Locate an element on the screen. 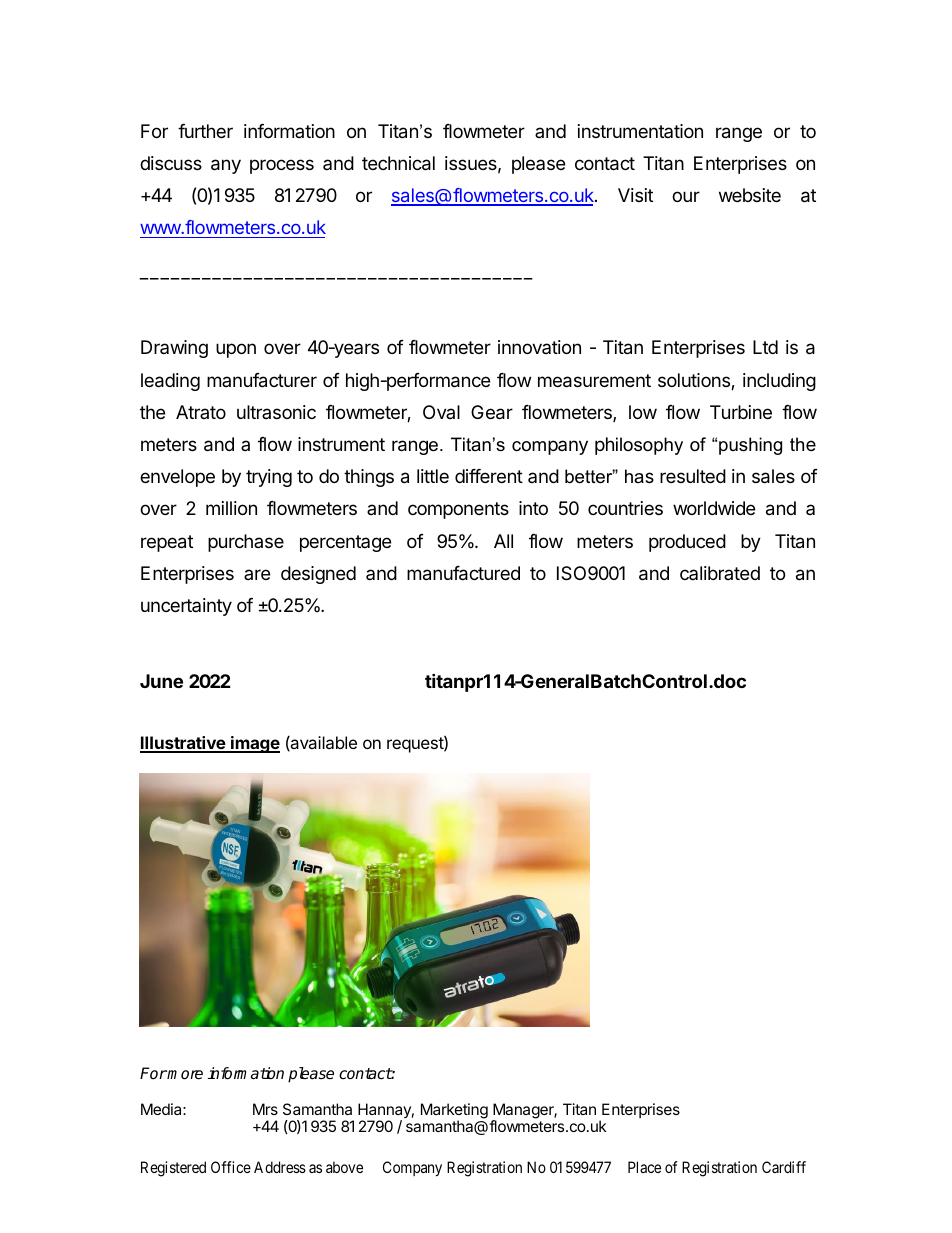 This screenshot has height=1233, width=952. manufactured is located at coordinates (463, 573).
